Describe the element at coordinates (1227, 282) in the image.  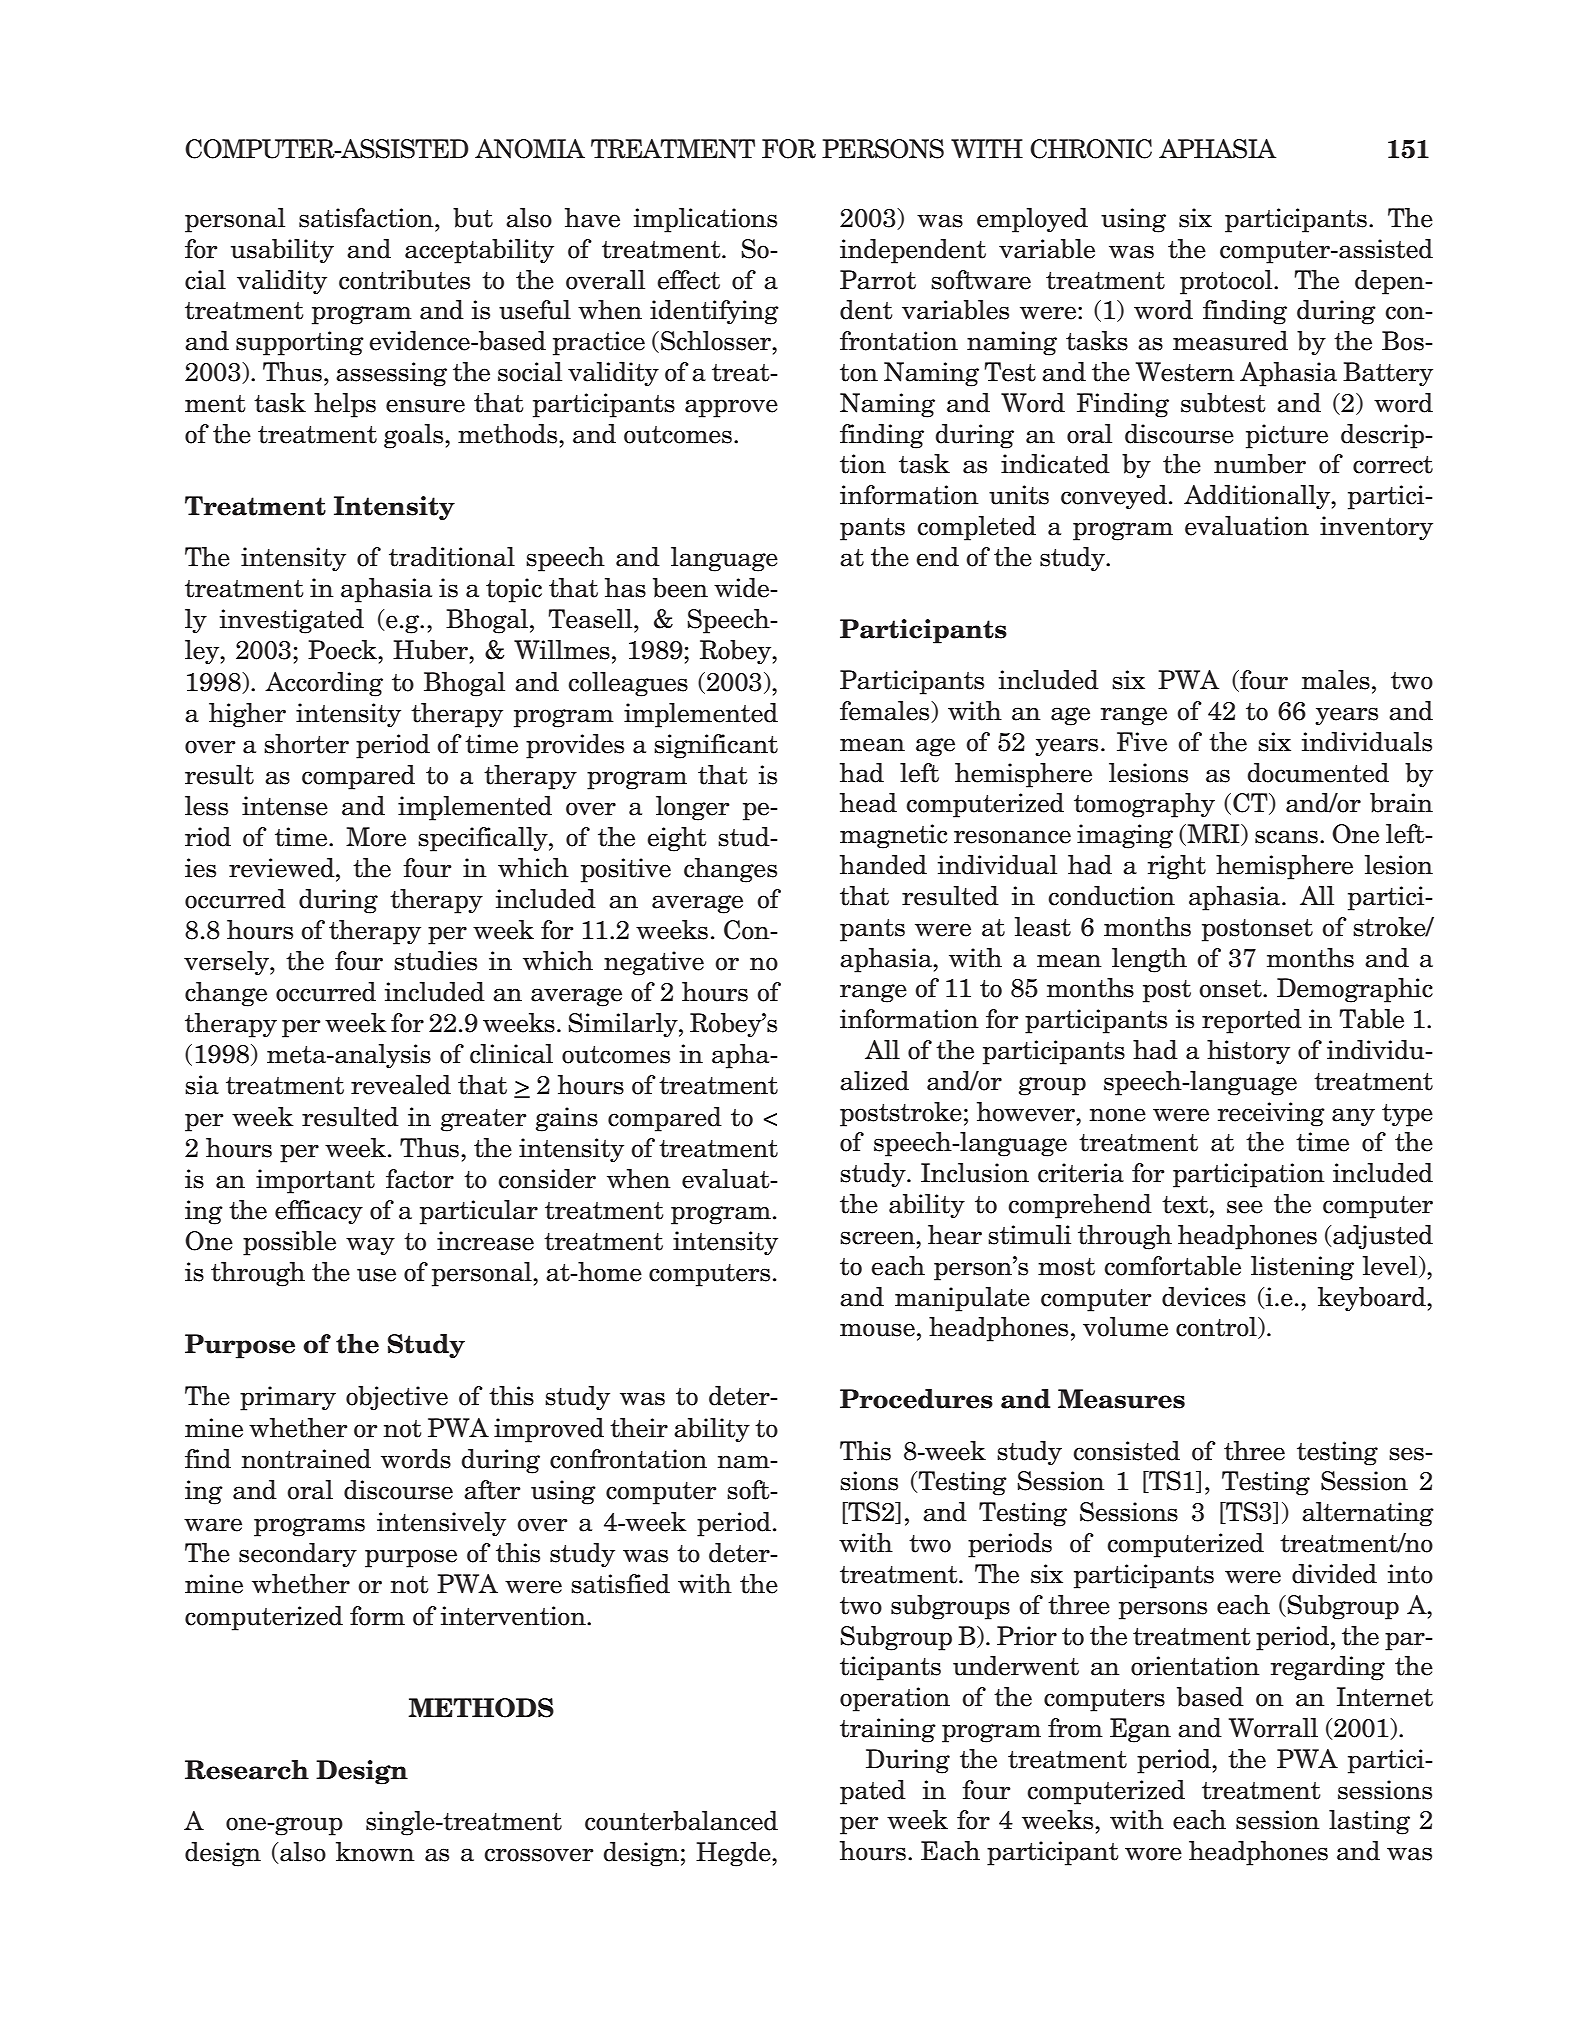
I see `protocol` at that location.
